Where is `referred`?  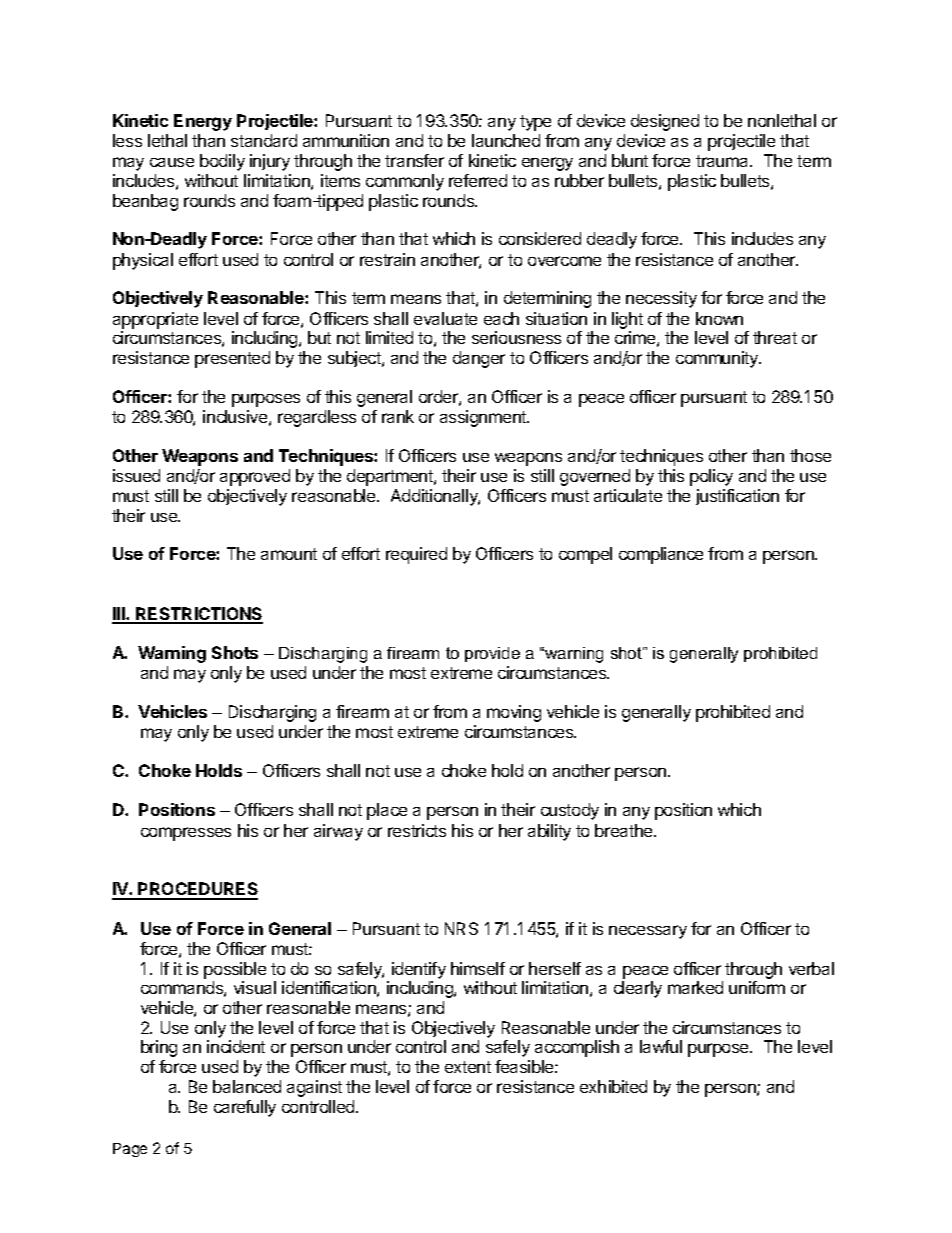
referred is located at coordinates (478, 180).
